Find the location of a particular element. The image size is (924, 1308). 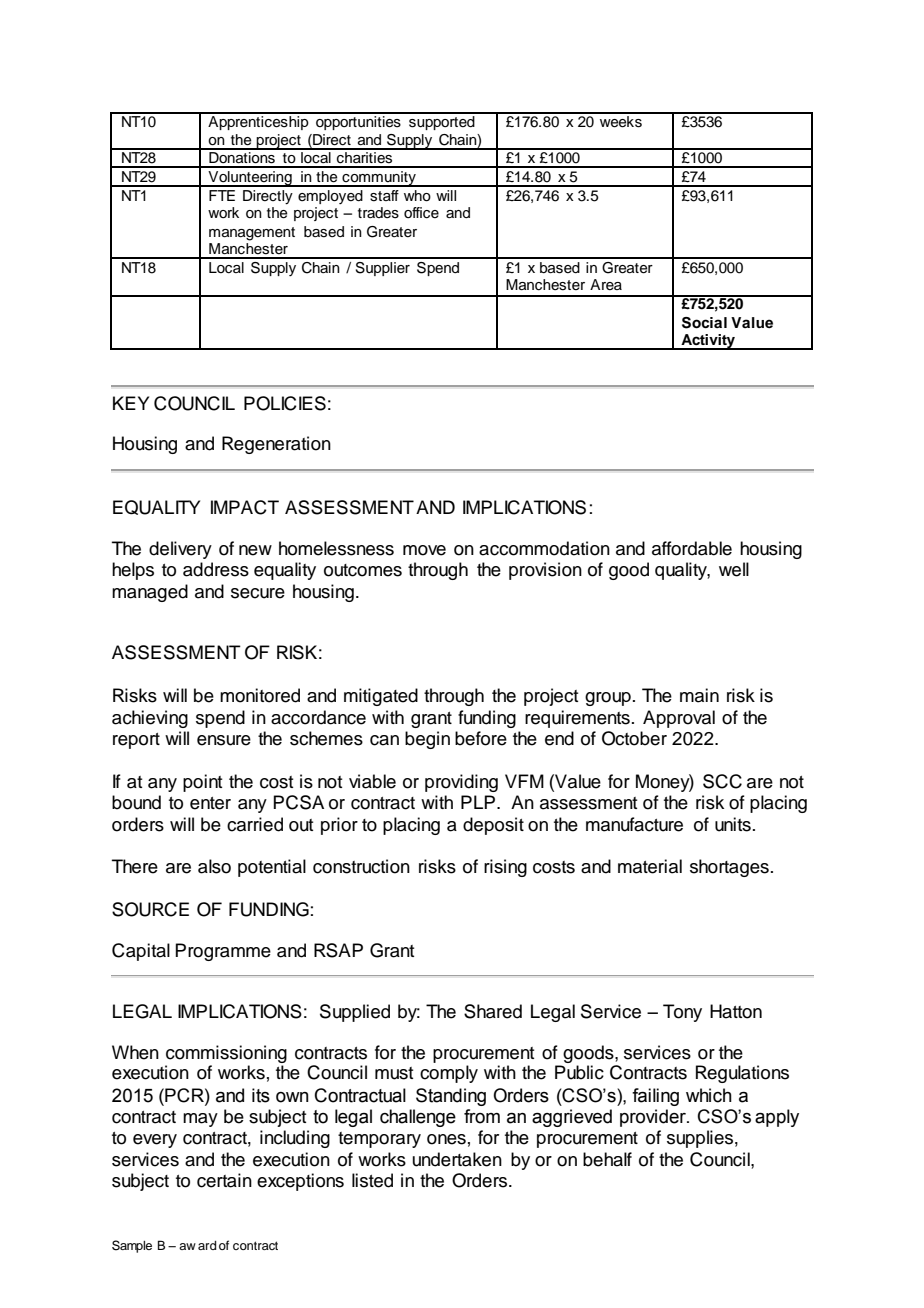

affordable is located at coordinates (692, 548).
